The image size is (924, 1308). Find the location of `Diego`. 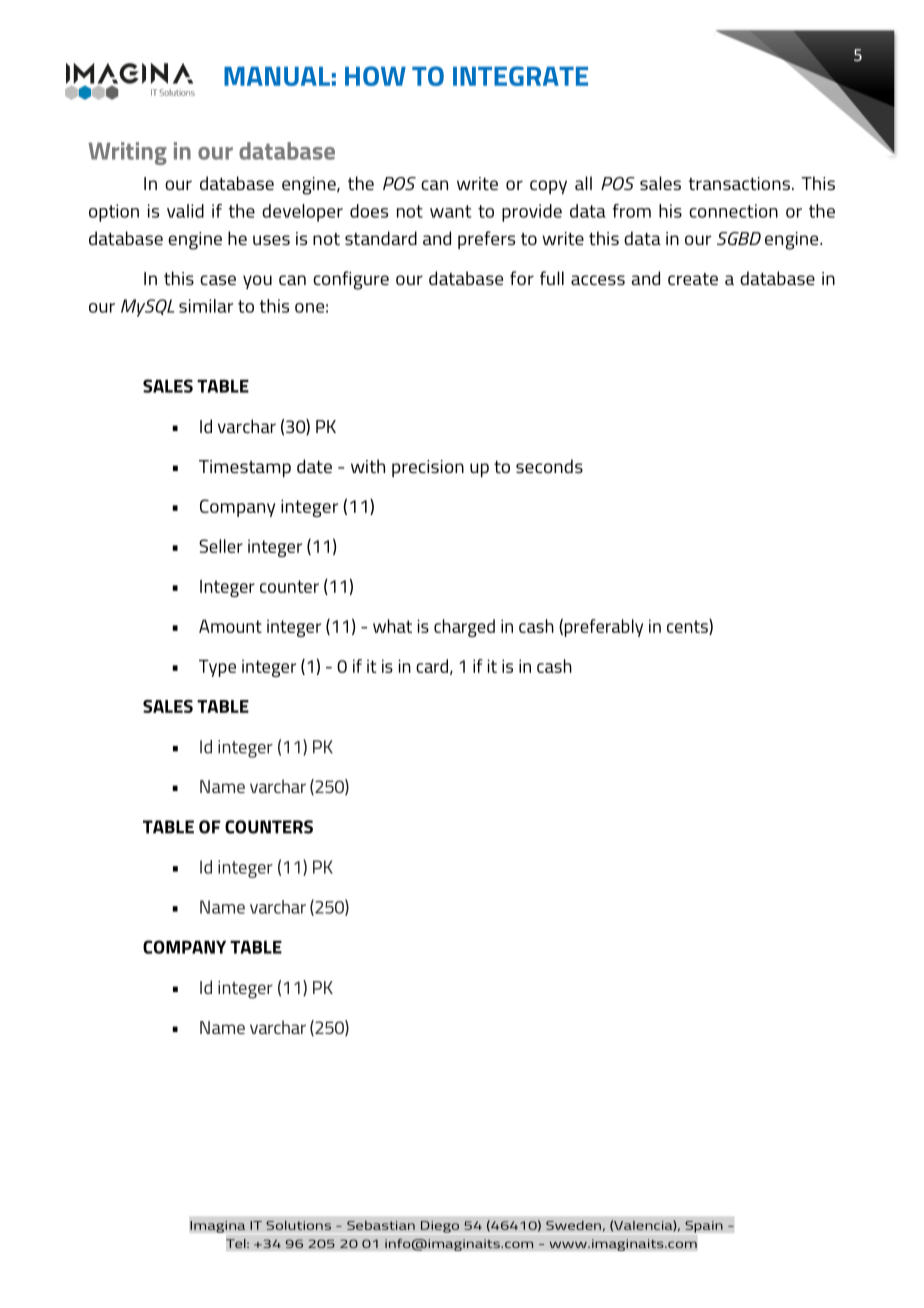

Diego is located at coordinates (440, 1227).
